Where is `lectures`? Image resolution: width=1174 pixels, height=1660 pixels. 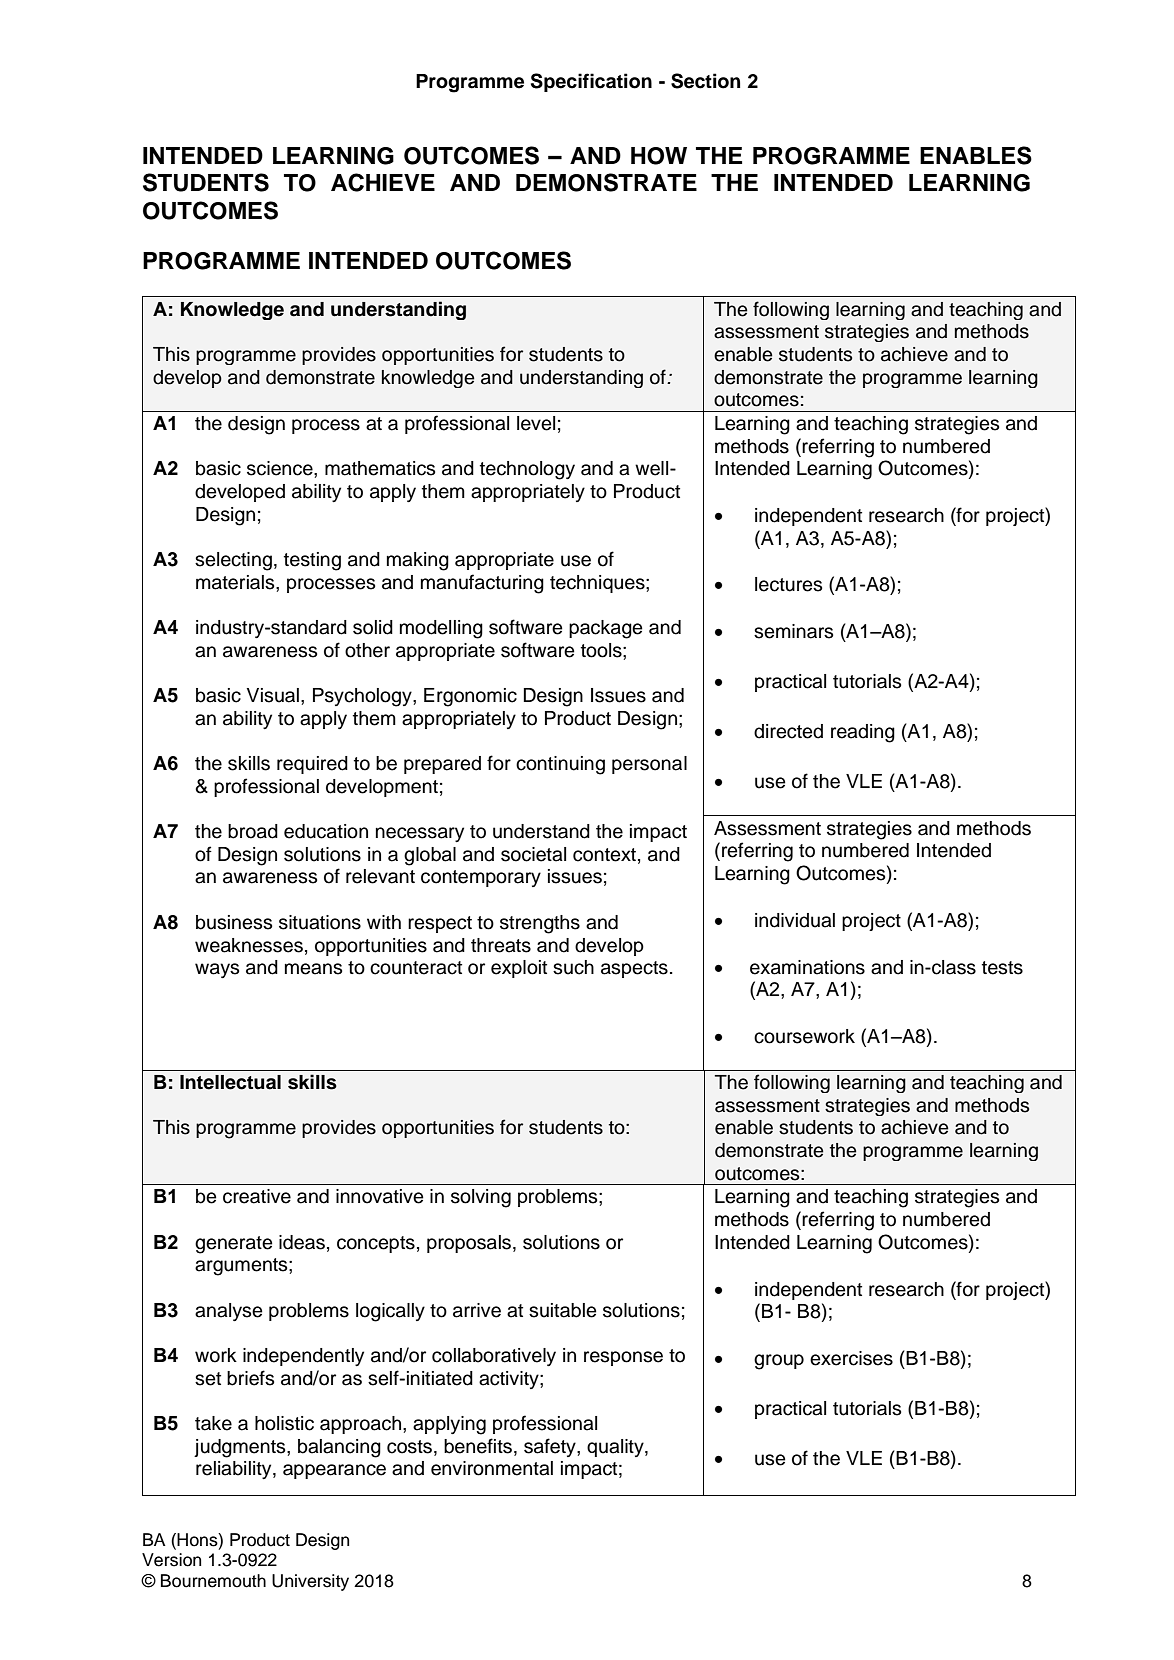 lectures is located at coordinates (788, 584).
